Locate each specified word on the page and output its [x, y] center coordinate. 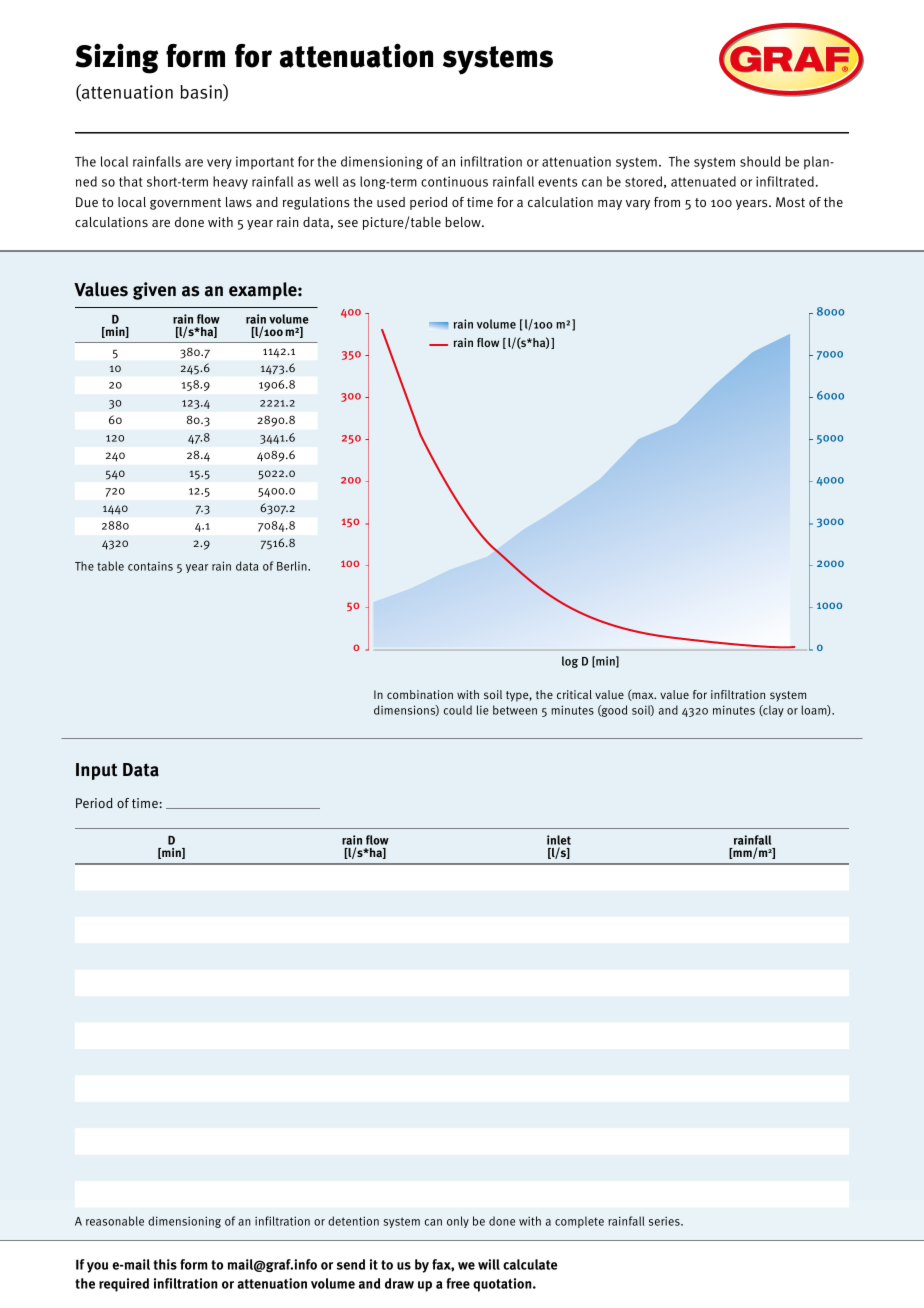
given [154, 291]
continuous [454, 181]
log [570, 662]
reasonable [115, 1221]
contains [150, 566]
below [464, 222]
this [165, 1264]
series [665, 1221]
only [458, 1222]
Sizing [117, 58]
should [760, 161]
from [667, 202]
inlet [559, 840]
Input [96, 771]
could [458, 710]
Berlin [293, 566]
